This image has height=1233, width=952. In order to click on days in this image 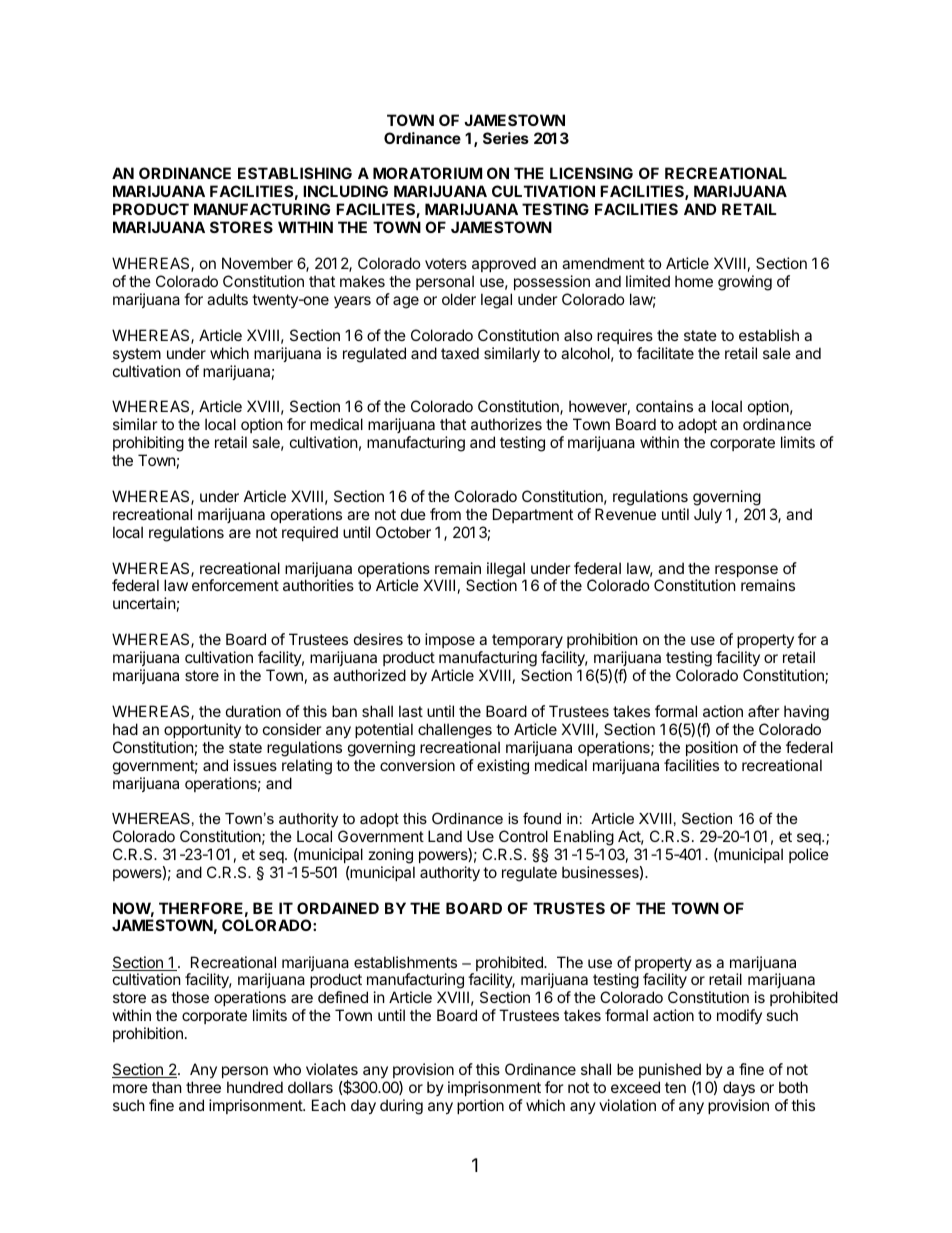, I will do `click(739, 1088)`.
